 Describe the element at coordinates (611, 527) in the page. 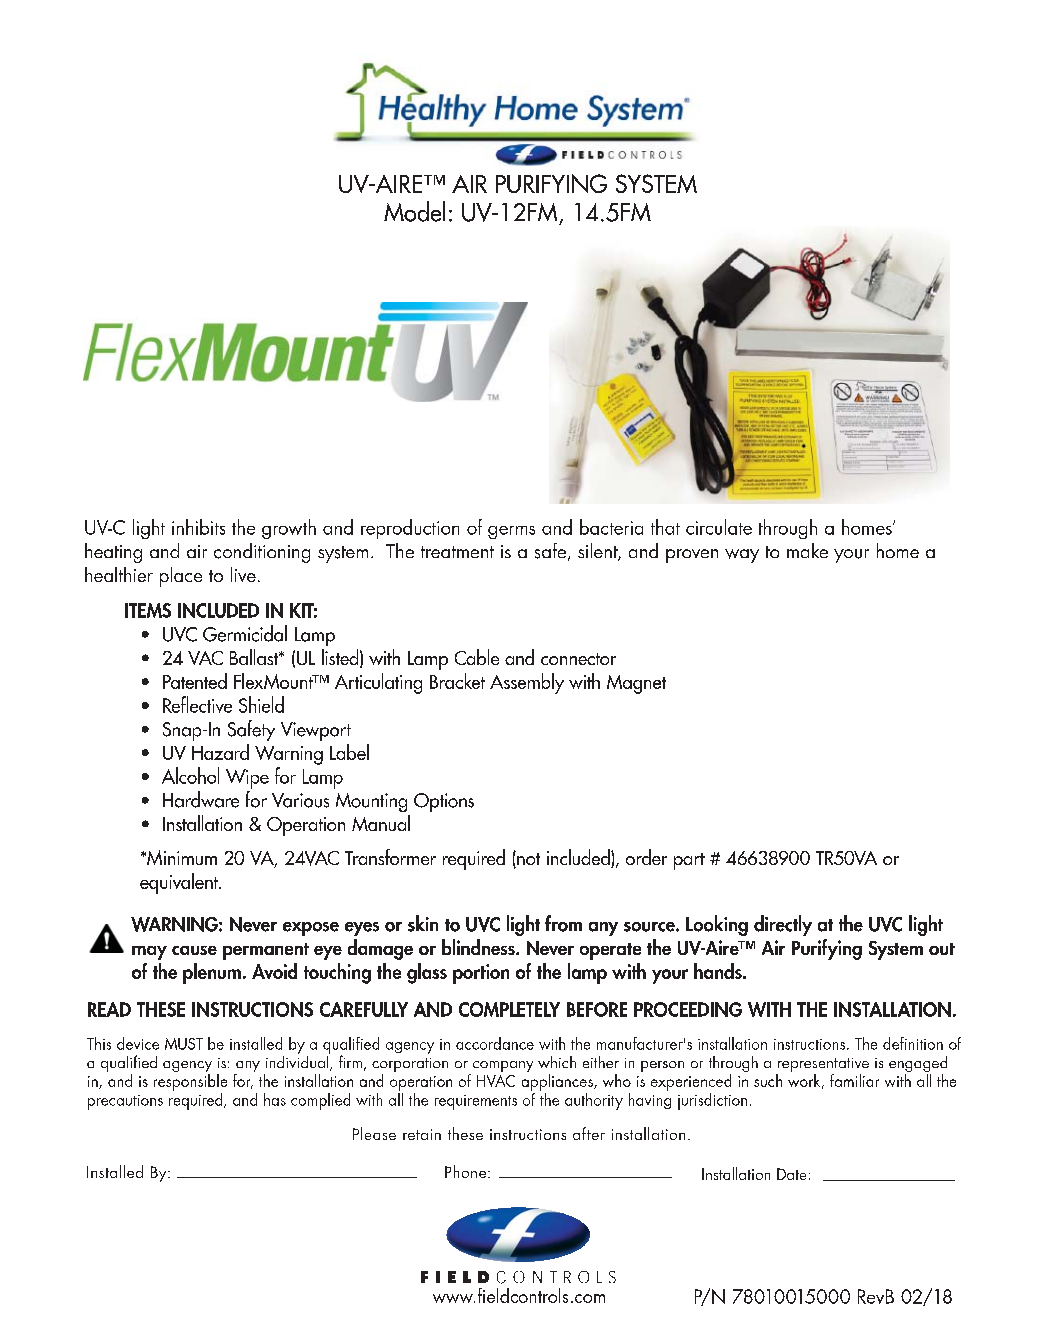

I see `bacteria` at that location.
